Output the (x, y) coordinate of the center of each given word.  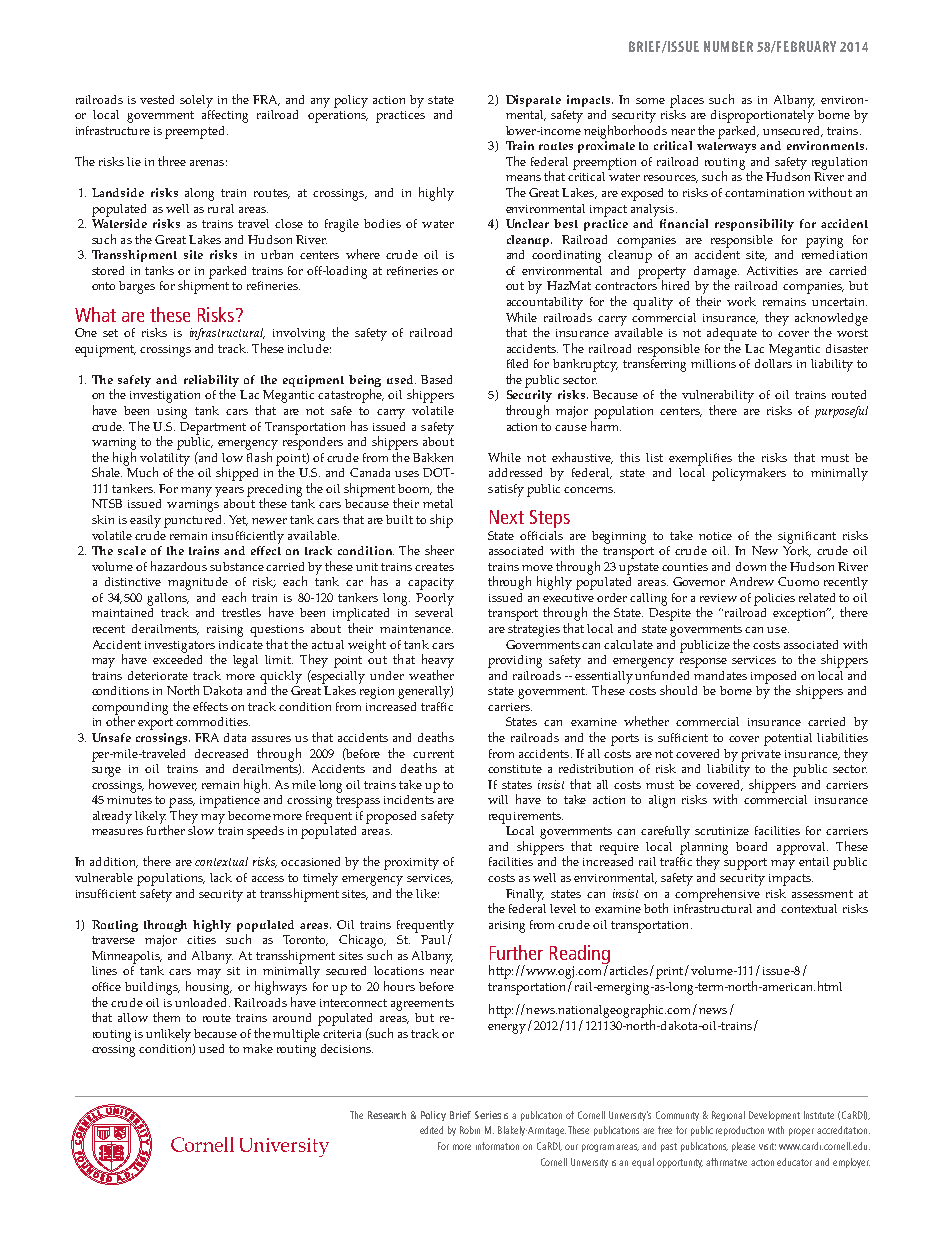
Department (213, 428)
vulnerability (718, 396)
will (498, 799)
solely (196, 101)
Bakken (433, 457)
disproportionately (762, 116)
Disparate (533, 101)
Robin (470, 1130)
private (761, 756)
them (166, 1017)
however (173, 785)
